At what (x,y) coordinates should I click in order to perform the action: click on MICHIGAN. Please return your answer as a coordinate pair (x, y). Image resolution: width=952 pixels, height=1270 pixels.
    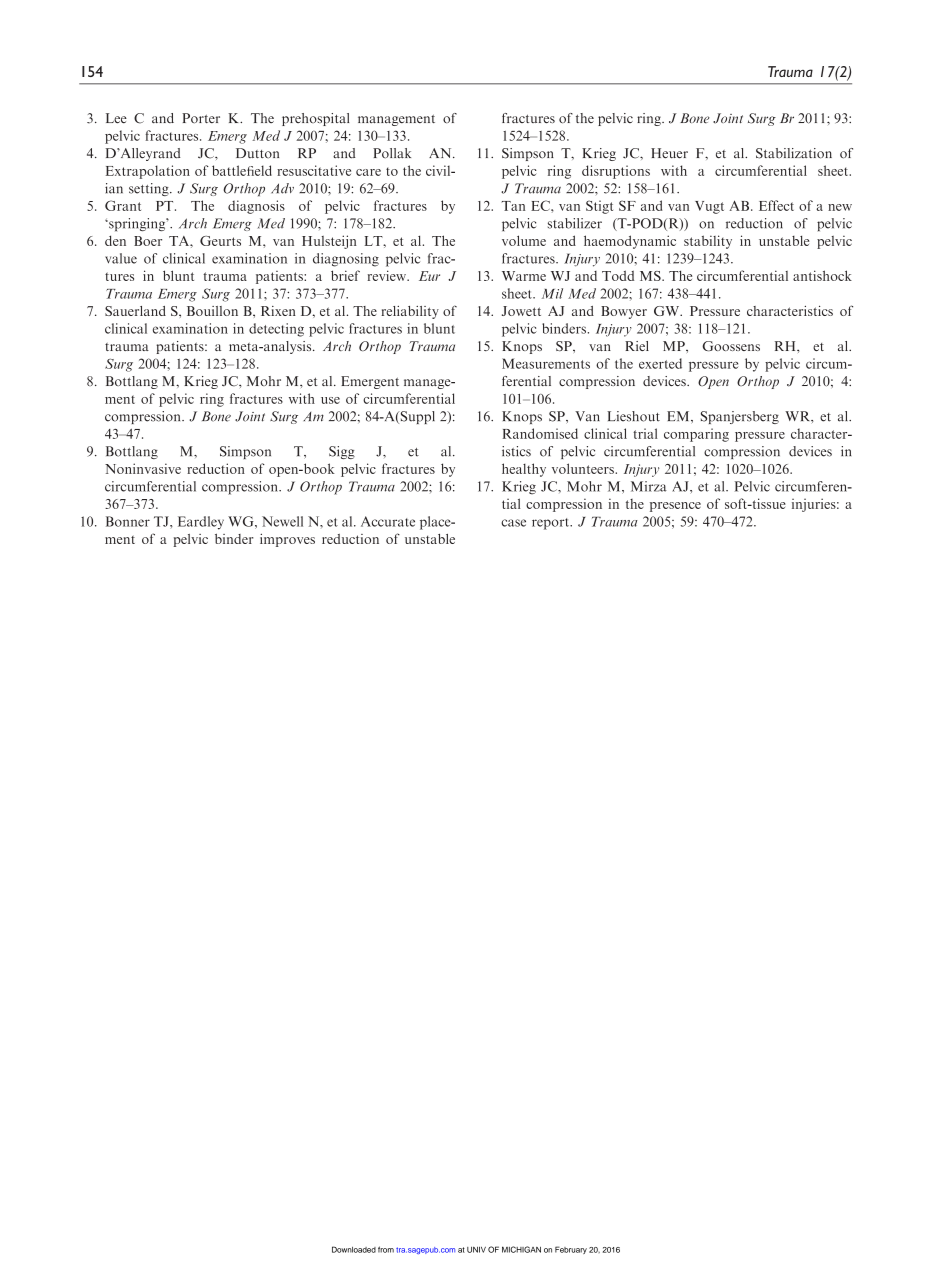
    Looking at the image, I should click on (521, 1249).
